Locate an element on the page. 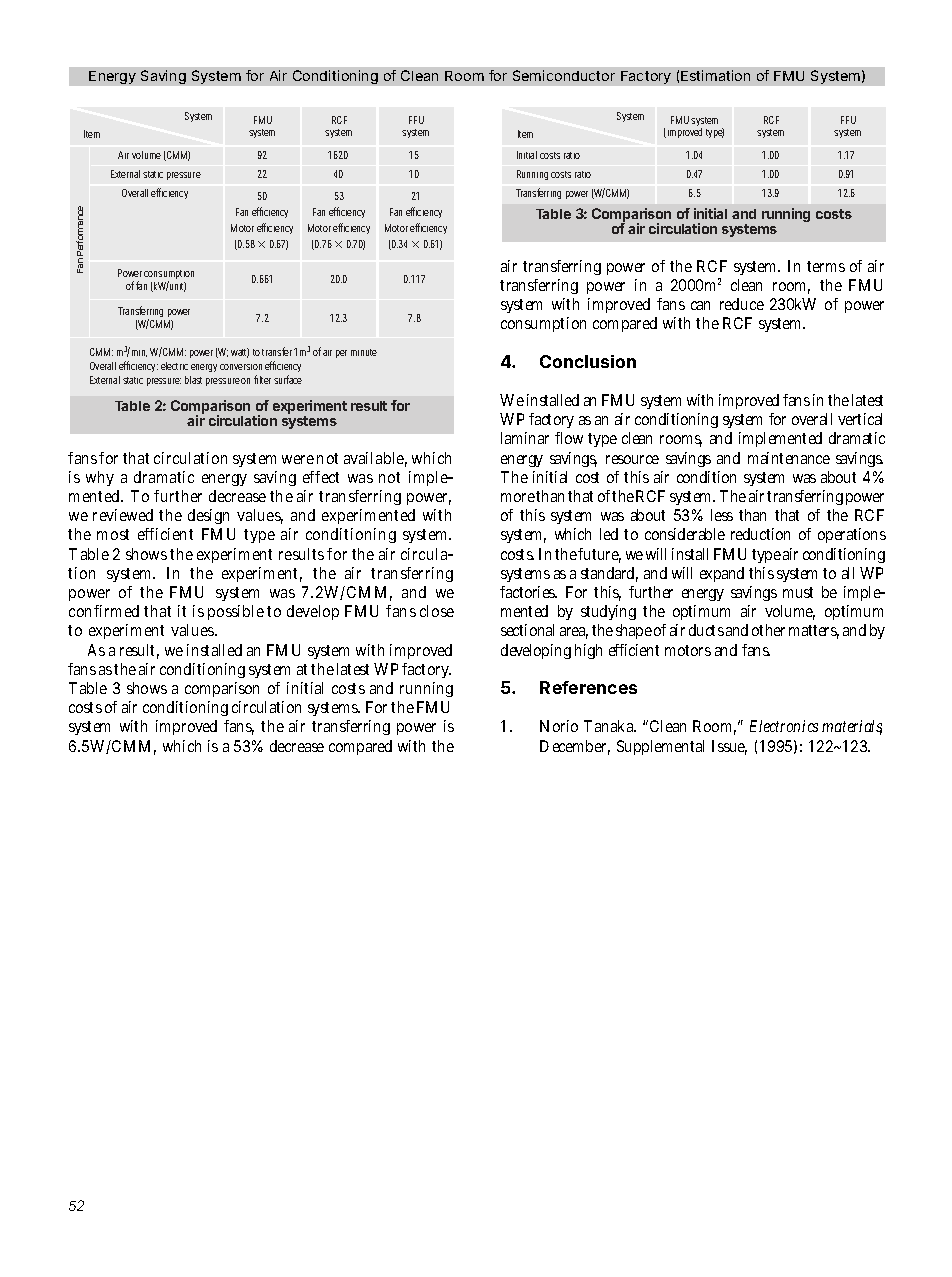  possible is located at coordinates (236, 612).
